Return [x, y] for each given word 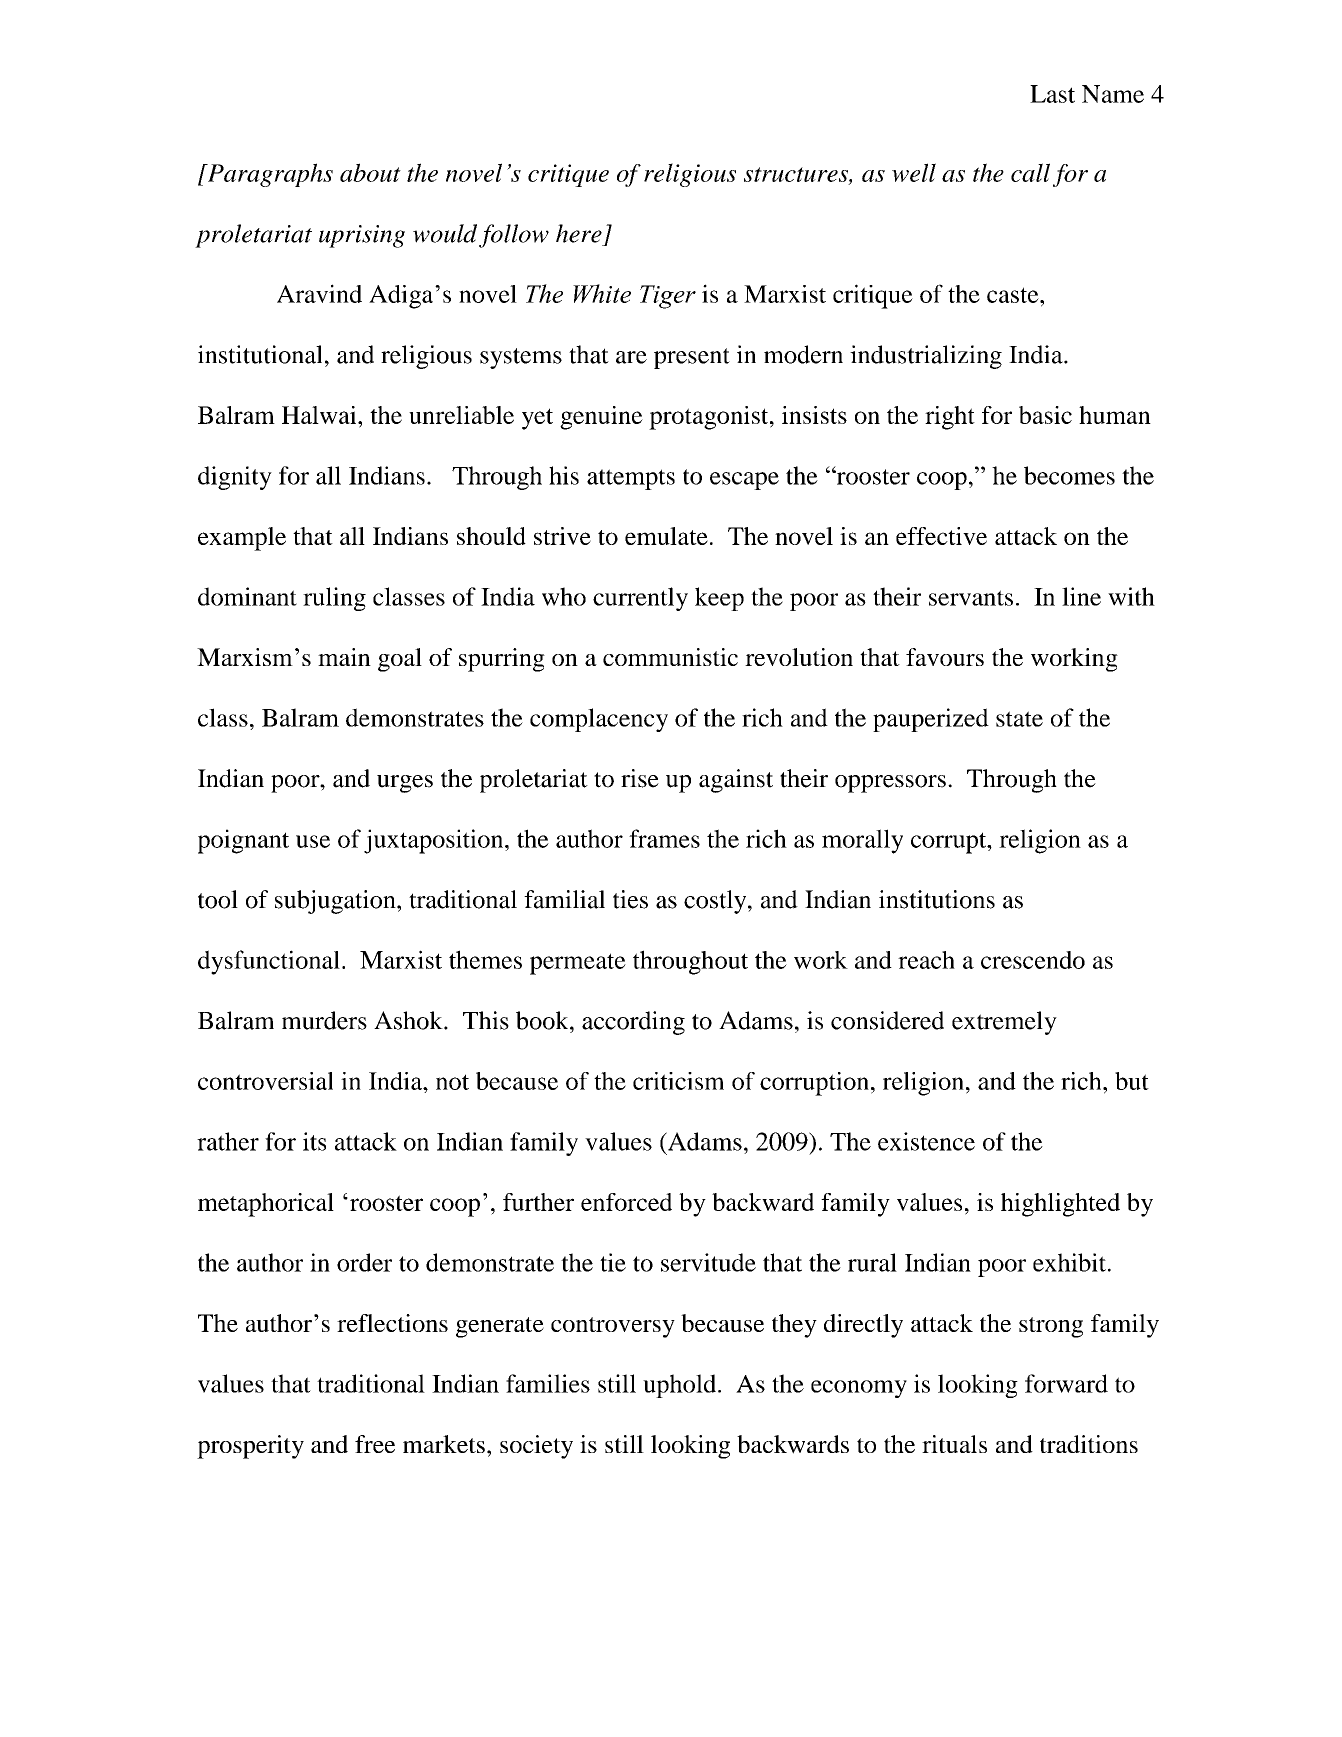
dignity [235, 478]
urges [405, 784]
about [370, 172]
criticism [678, 1081]
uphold [681, 1386]
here [579, 233]
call [1030, 172]
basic [1045, 415]
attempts [631, 479]
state [1019, 719]
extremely [1004, 1023]
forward [1066, 1383]
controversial [265, 1081]
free [375, 1444]
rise [640, 778]
